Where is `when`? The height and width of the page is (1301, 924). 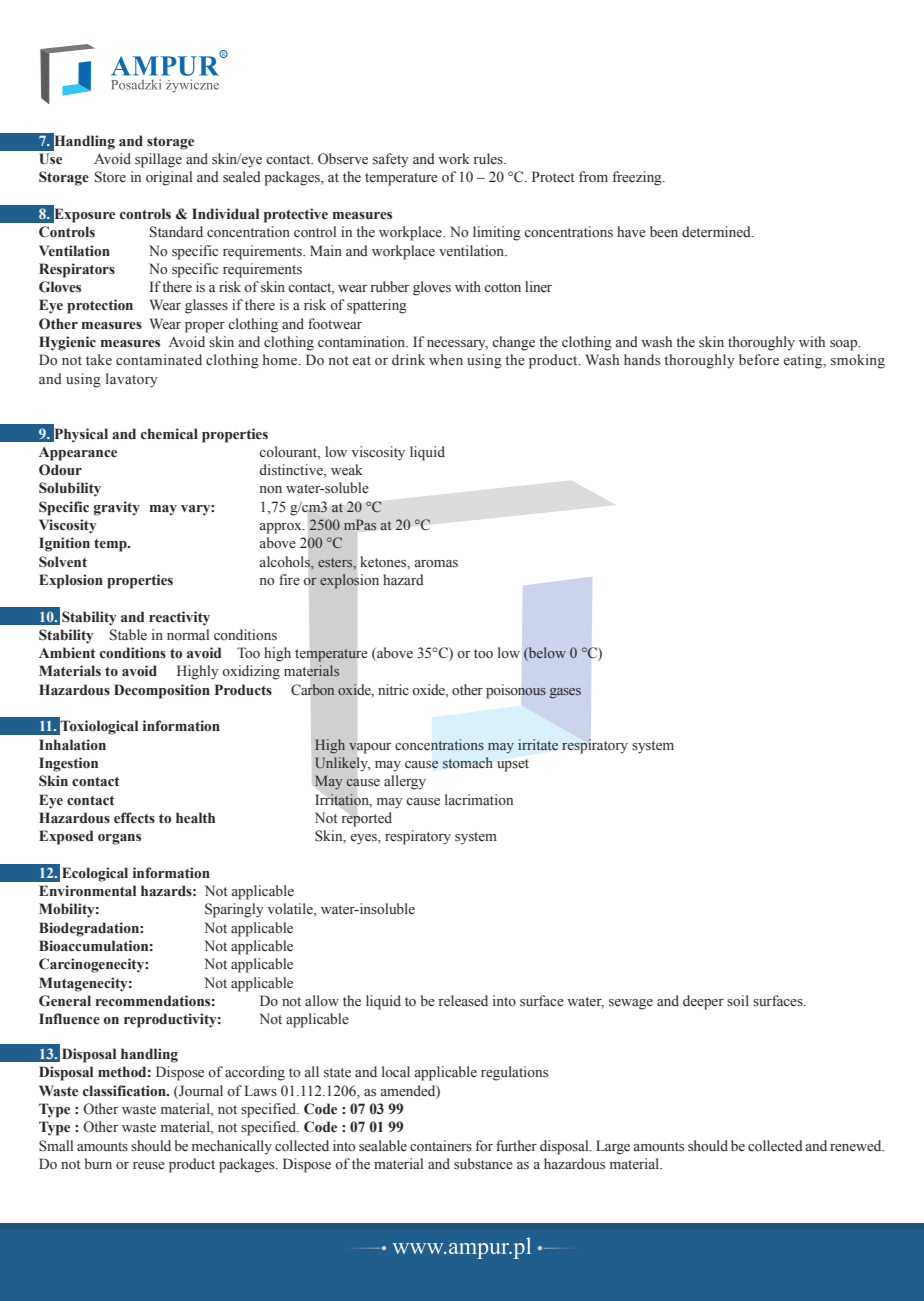
when is located at coordinates (446, 359).
